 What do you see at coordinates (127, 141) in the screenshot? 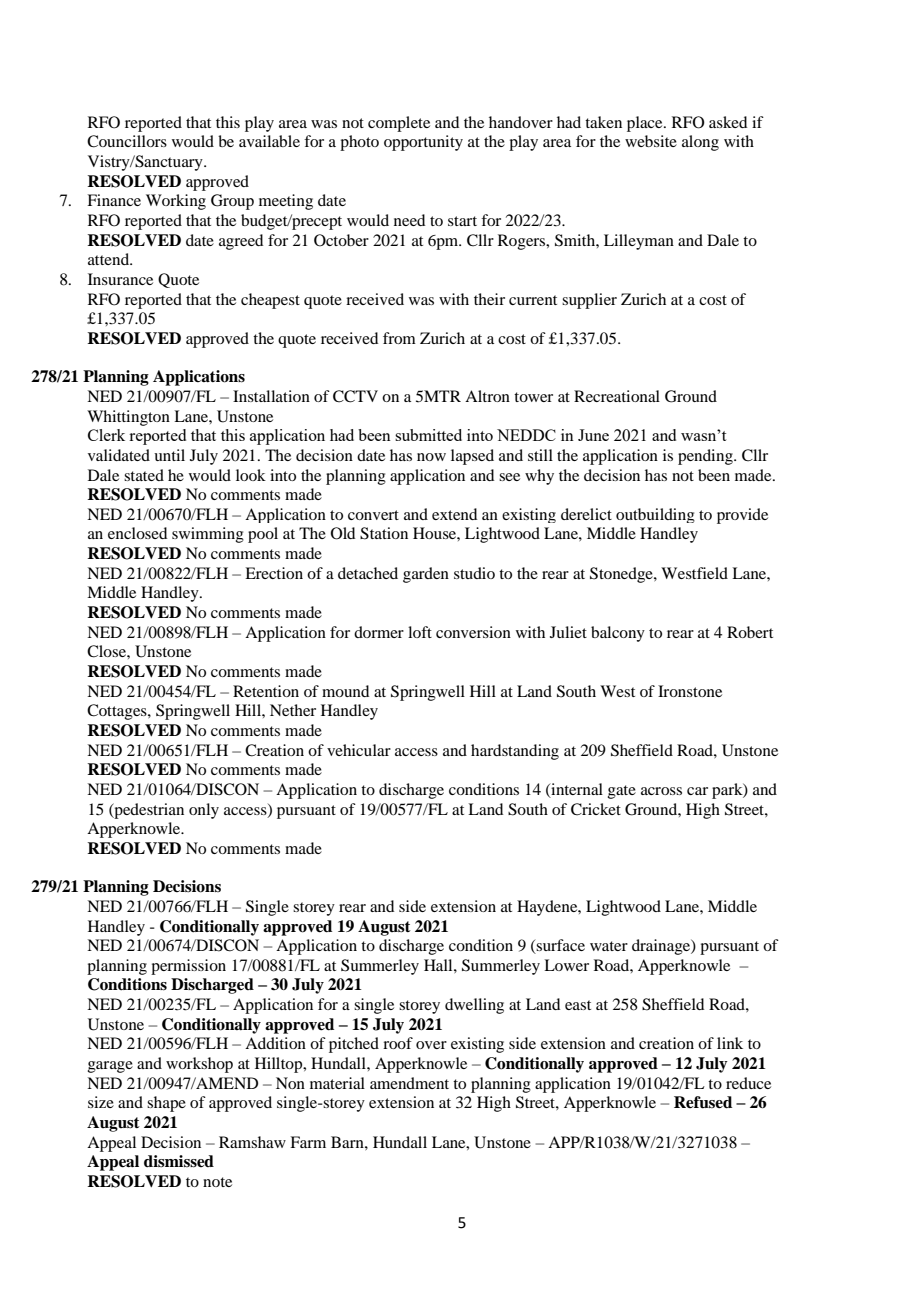
I see `Councillors` at bounding box center [127, 141].
